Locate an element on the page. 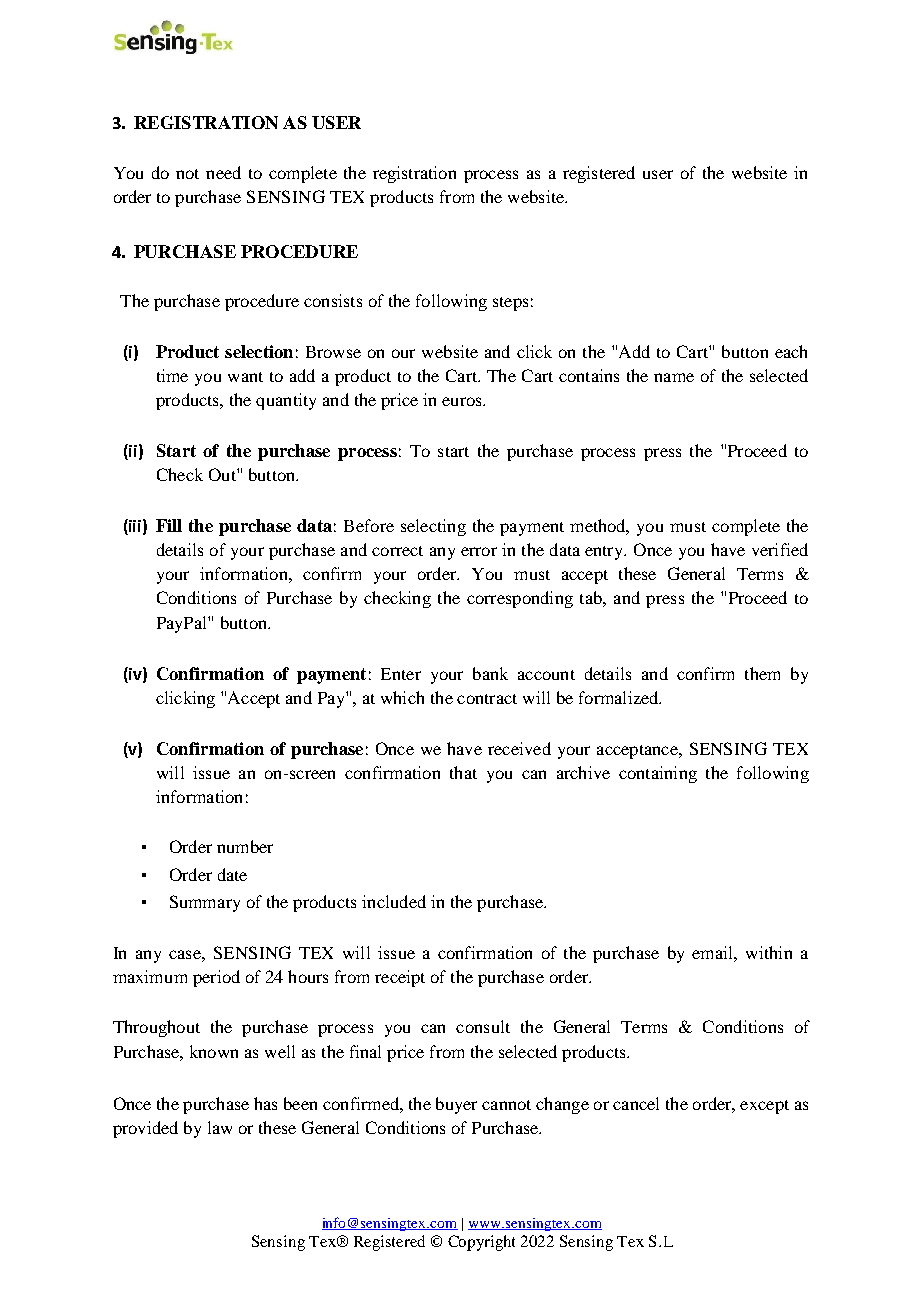 The width and height of the image is (924, 1307). within is located at coordinates (769, 952).
